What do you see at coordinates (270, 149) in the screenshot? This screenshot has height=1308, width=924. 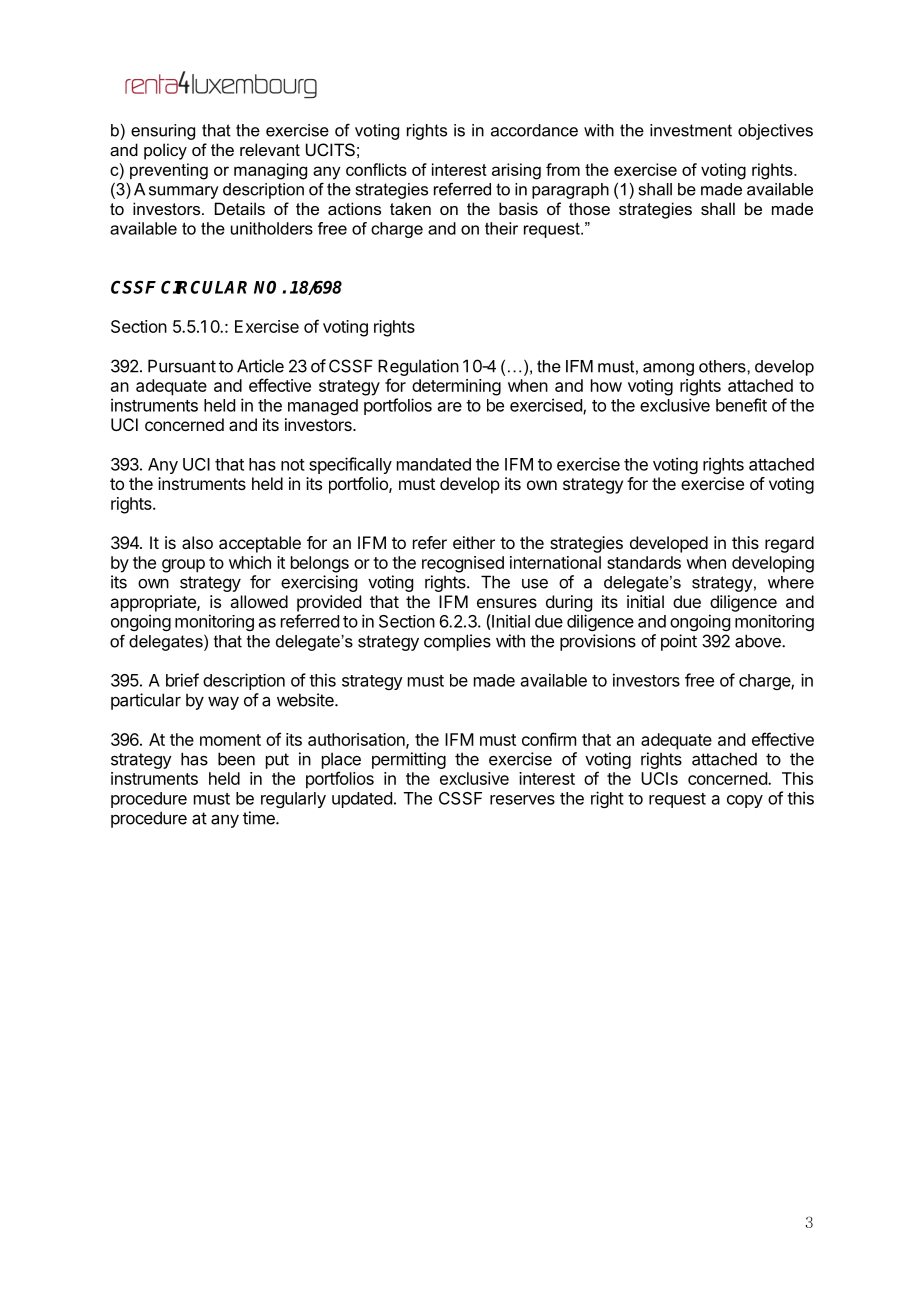 I see `relevant` at bounding box center [270, 149].
